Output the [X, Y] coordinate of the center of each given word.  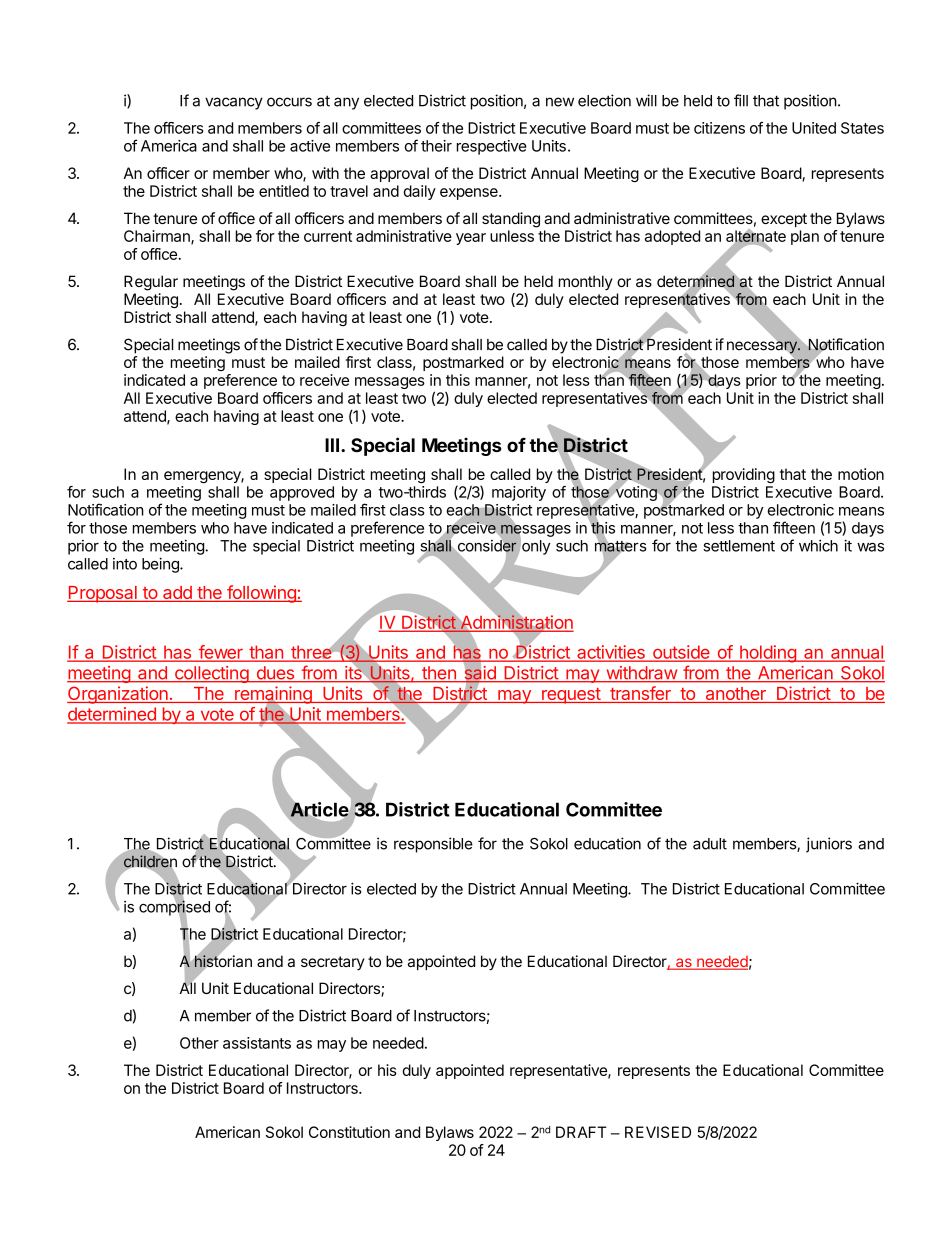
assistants [257, 1043]
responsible [433, 845]
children [150, 861]
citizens [719, 128]
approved [302, 493]
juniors [829, 845]
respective [492, 147]
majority [519, 493]
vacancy [234, 103]
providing [744, 475]
